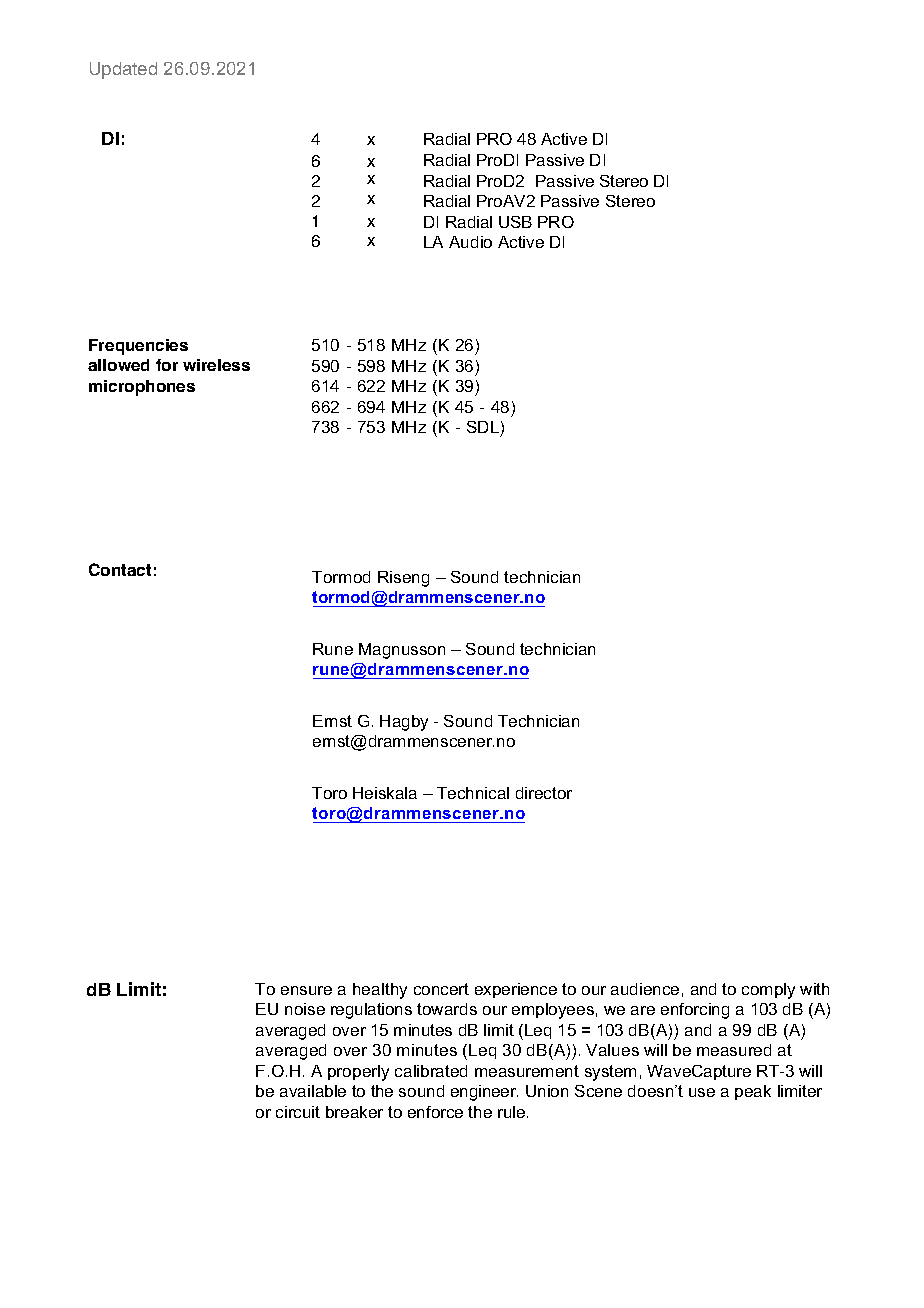  What do you see at coordinates (473, 793) in the image?
I see `Technical` at bounding box center [473, 793].
